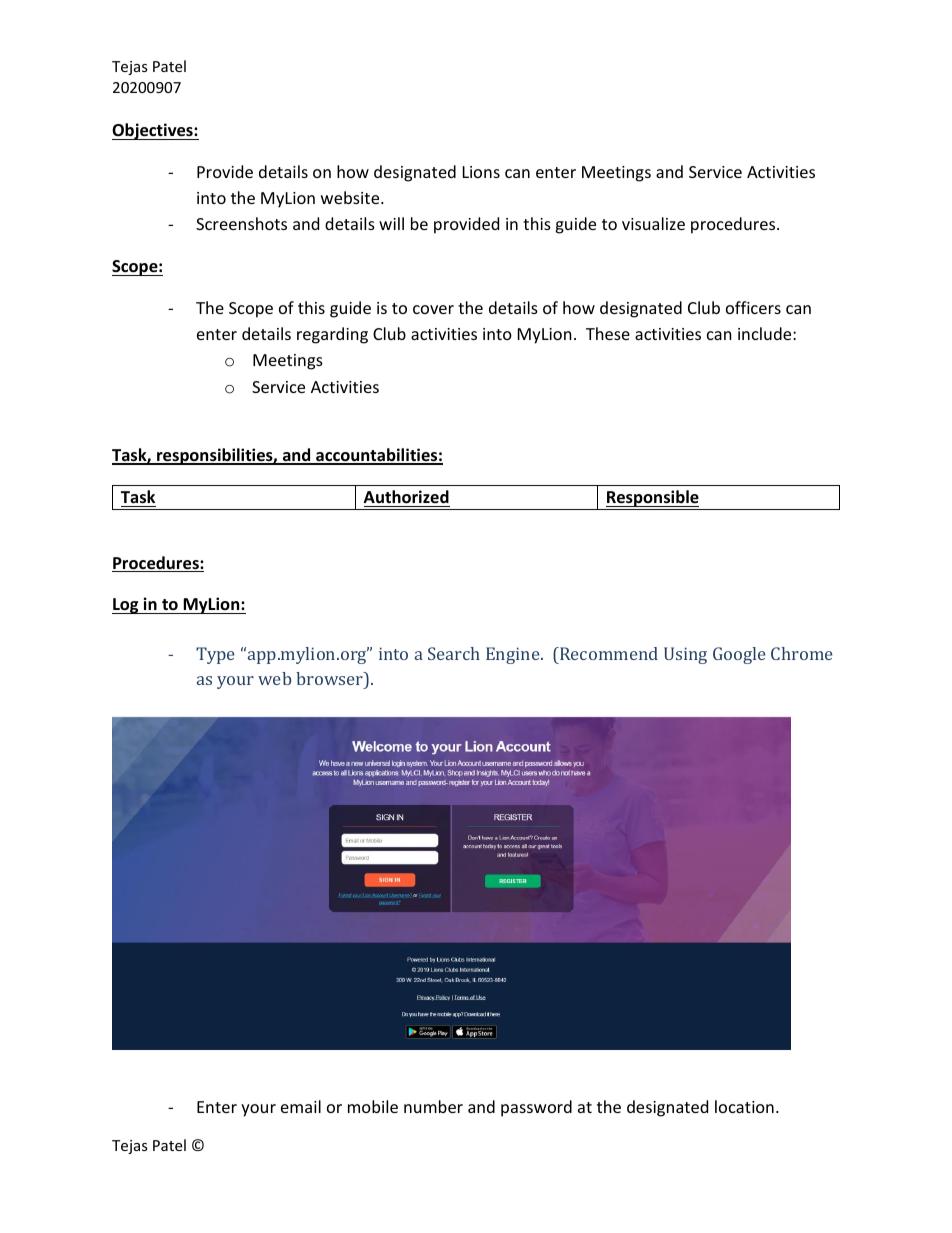  Describe the element at coordinates (481, 172) in the screenshot. I see `Lions` at that location.
